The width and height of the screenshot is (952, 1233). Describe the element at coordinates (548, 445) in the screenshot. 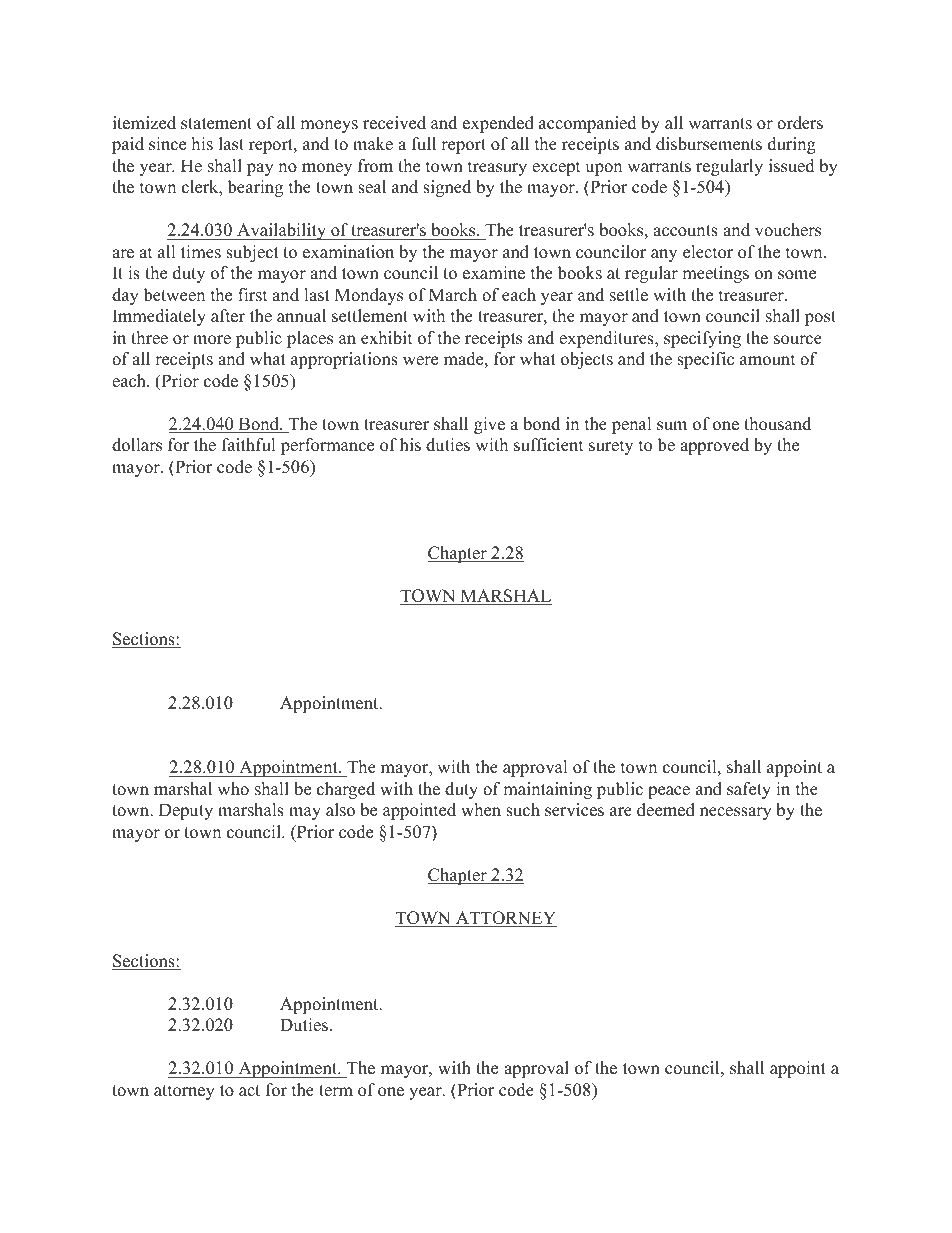

I see `sufficient` at that location.
